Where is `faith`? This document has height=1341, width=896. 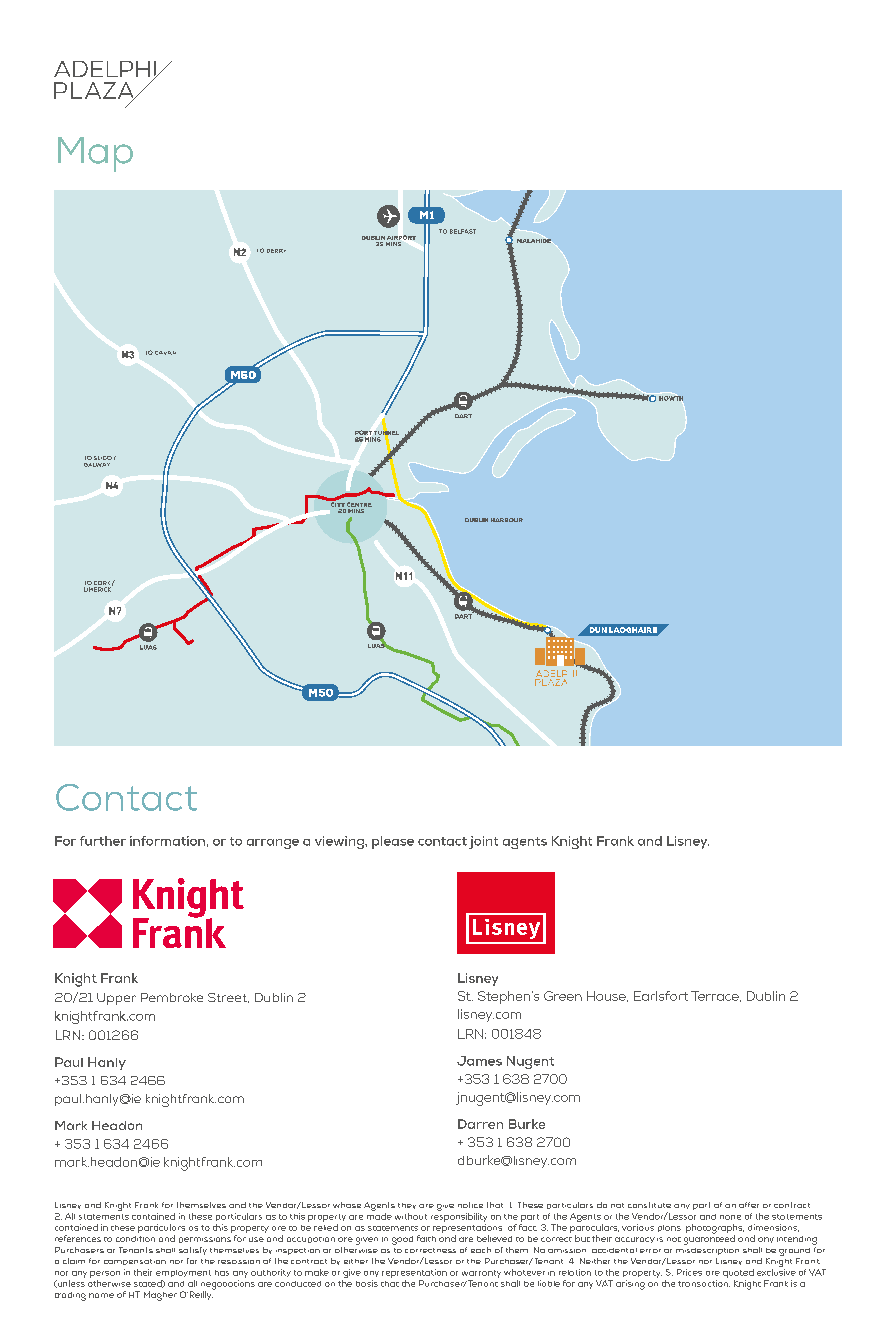
faith is located at coordinates (426, 1238).
